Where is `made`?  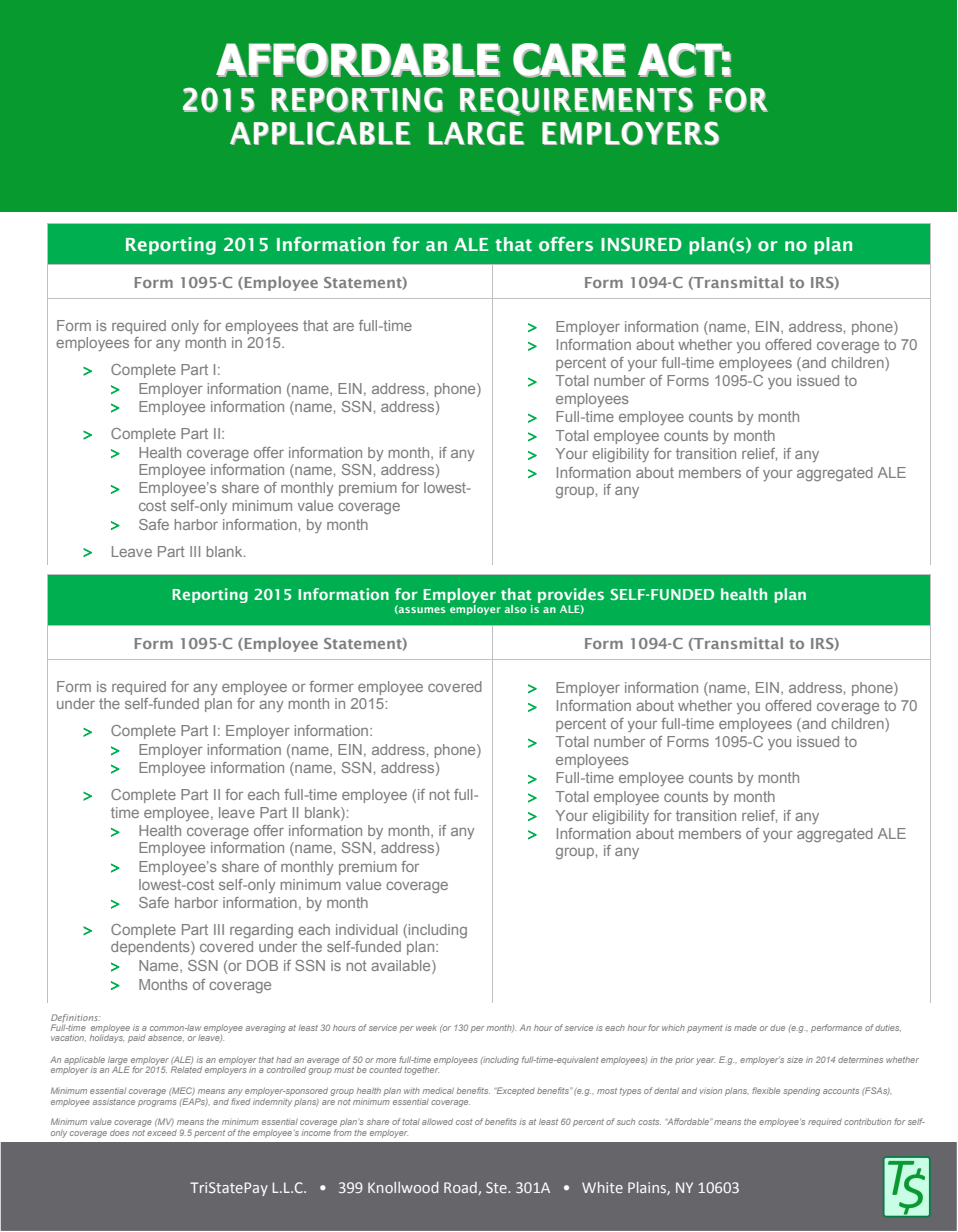 made is located at coordinates (745, 1027).
